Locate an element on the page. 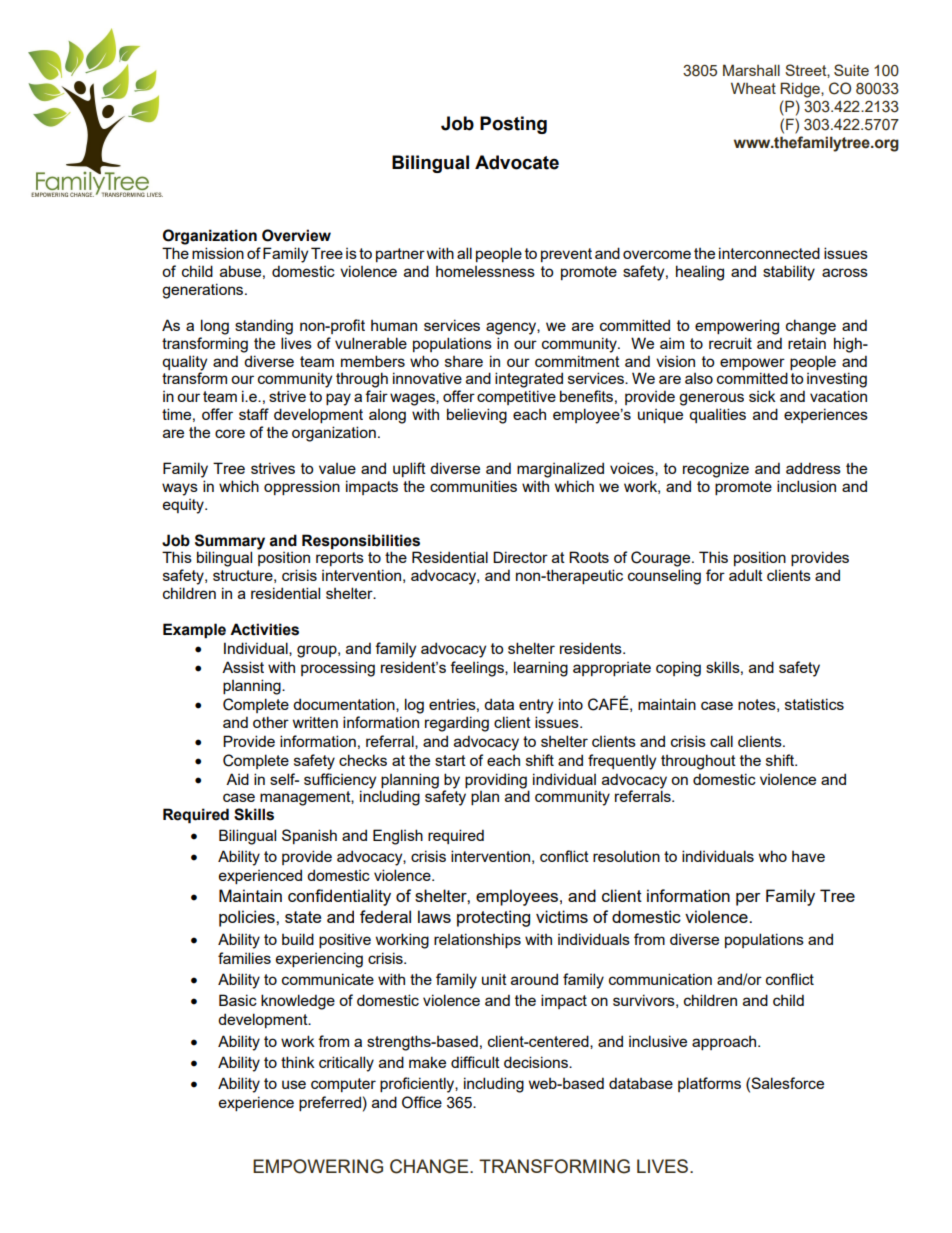  have is located at coordinates (808, 856).
